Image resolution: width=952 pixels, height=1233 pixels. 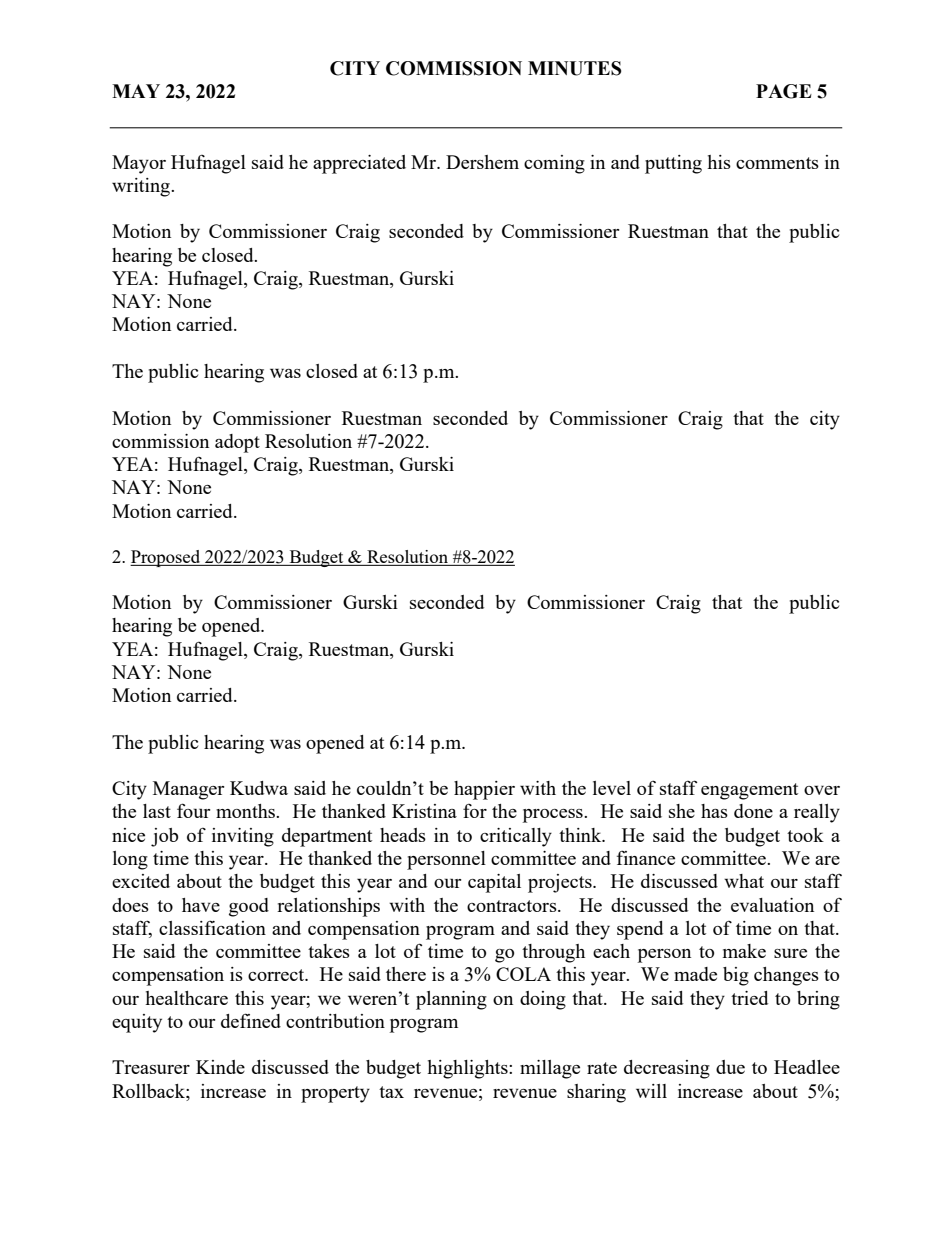 What do you see at coordinates (201, 905) in the screenshot?
I see `have` at bounding box center [201, 905].
